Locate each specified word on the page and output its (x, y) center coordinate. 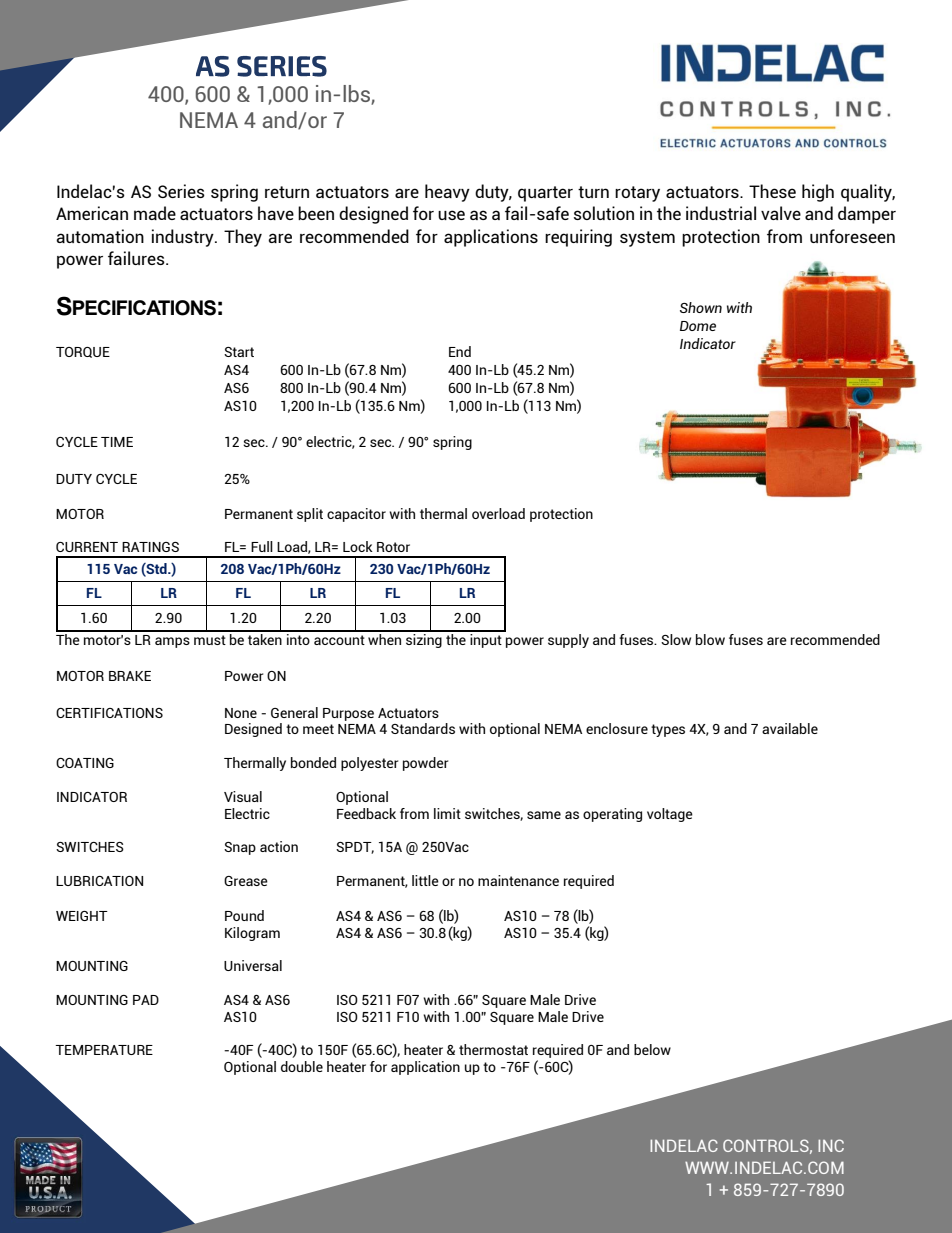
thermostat (493, 1049)
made (155, 213)
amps (172, 642)
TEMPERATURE (104, 1050)
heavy (447, 193)
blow (710, 639)
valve (781, 213)
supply (568, 641)
